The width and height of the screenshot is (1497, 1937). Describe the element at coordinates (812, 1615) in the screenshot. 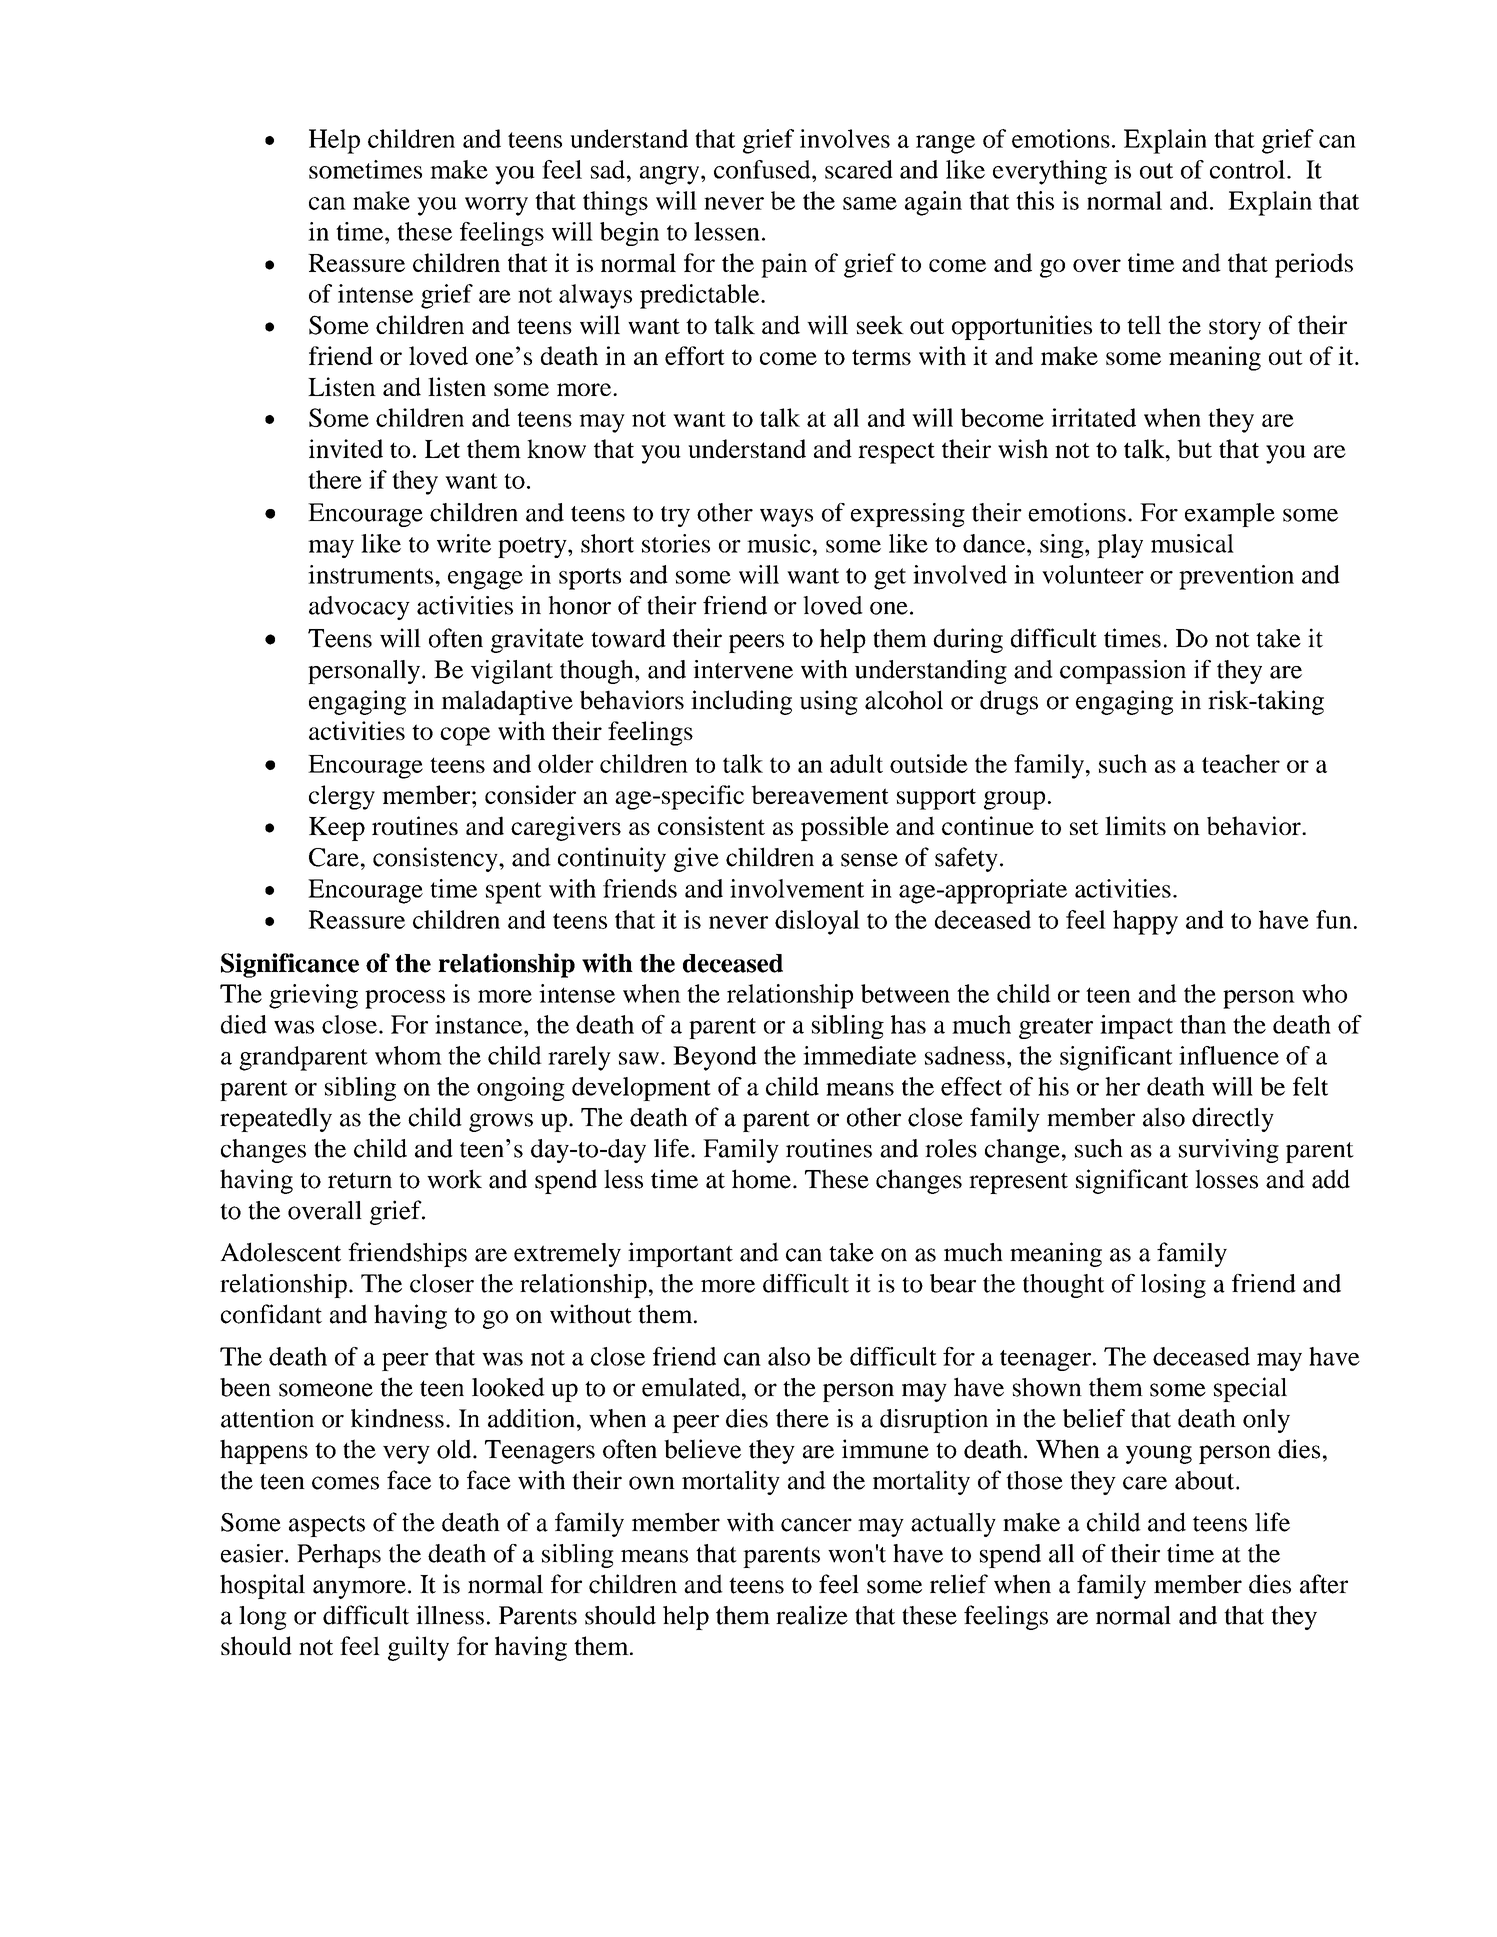

I see `realize` at that location.
